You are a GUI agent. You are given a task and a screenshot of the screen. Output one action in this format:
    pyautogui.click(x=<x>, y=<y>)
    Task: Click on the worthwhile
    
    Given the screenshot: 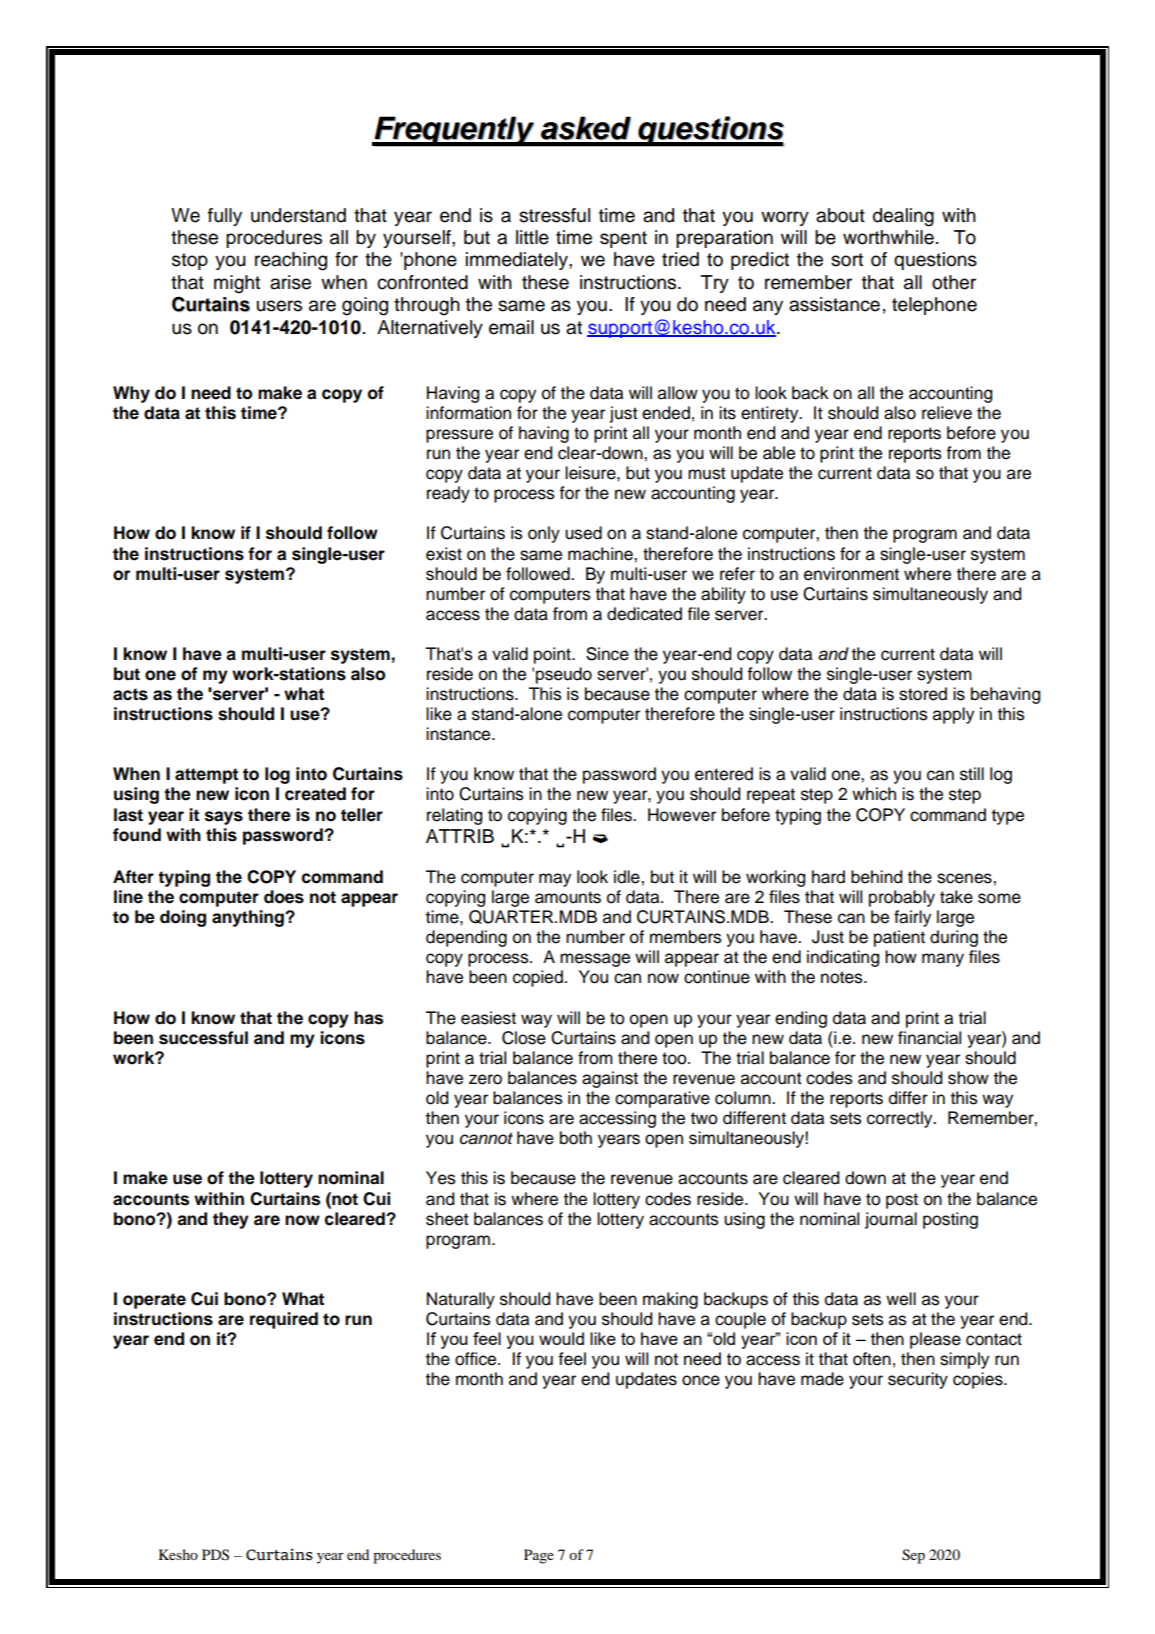 What is the action you would take?
    pyautogui.click(x=888, y=237)
